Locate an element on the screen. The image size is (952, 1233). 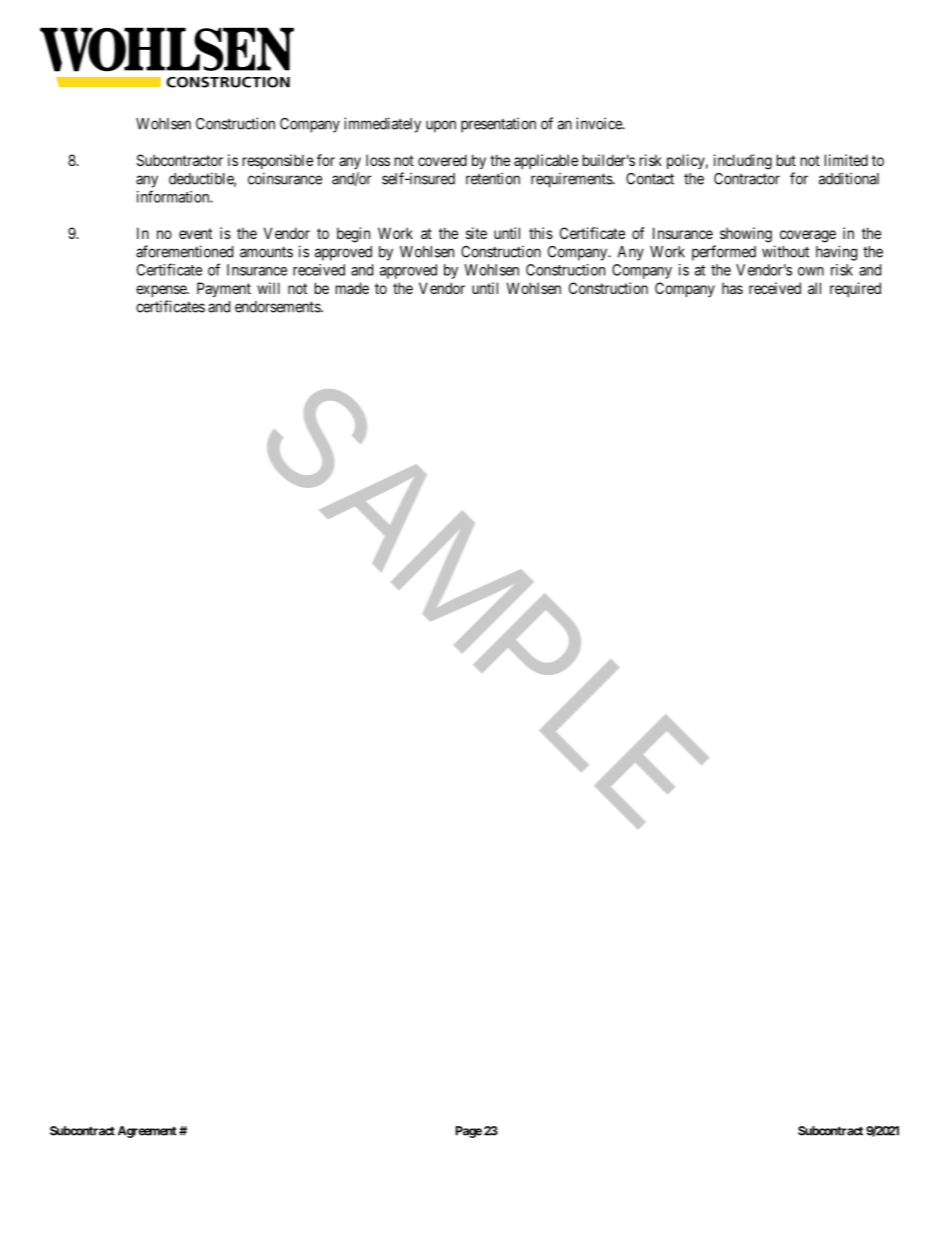
required is located at coordinates (855, 289).
